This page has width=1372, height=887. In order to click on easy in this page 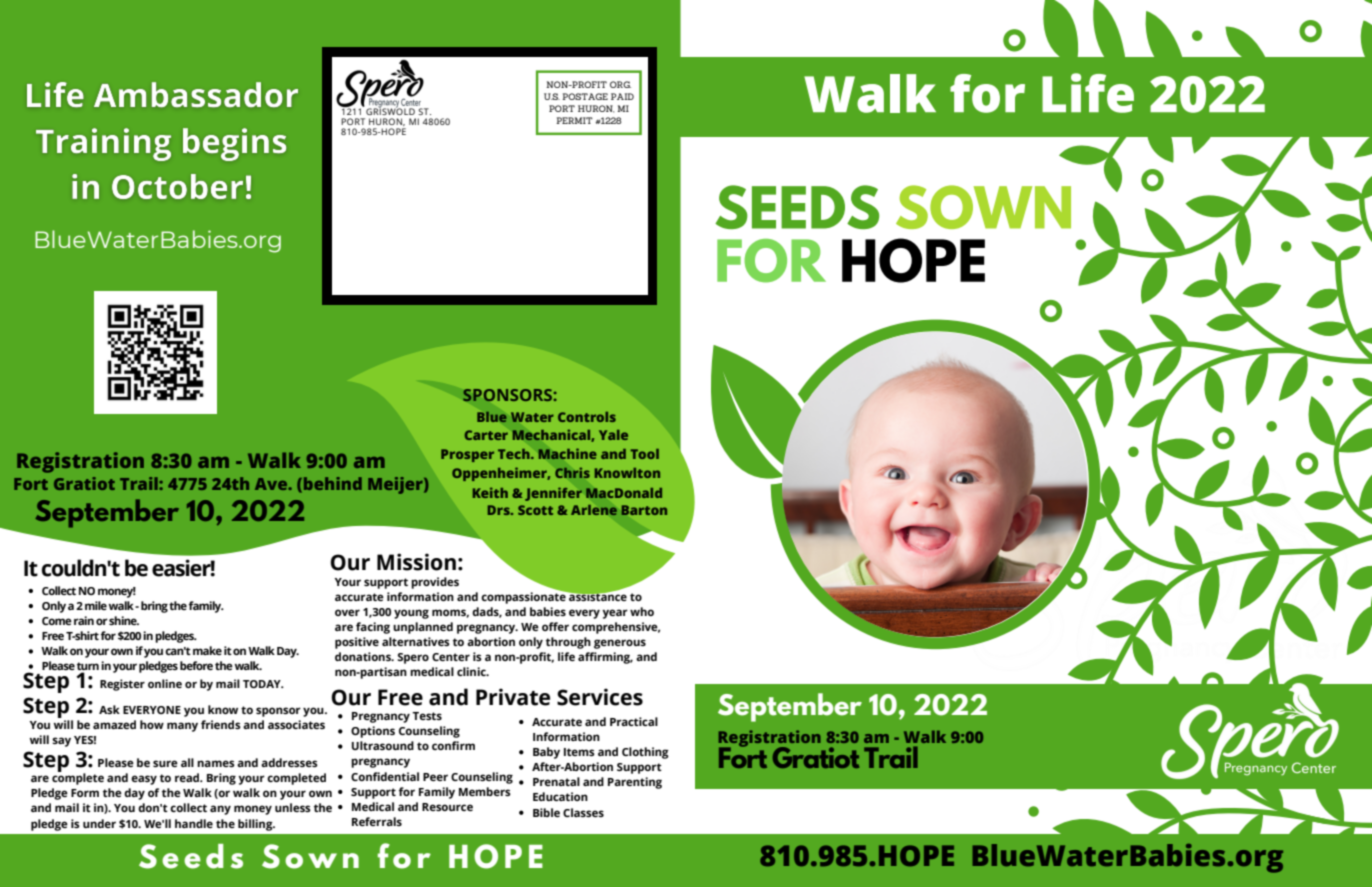, I will do `click(144, 780)`.
